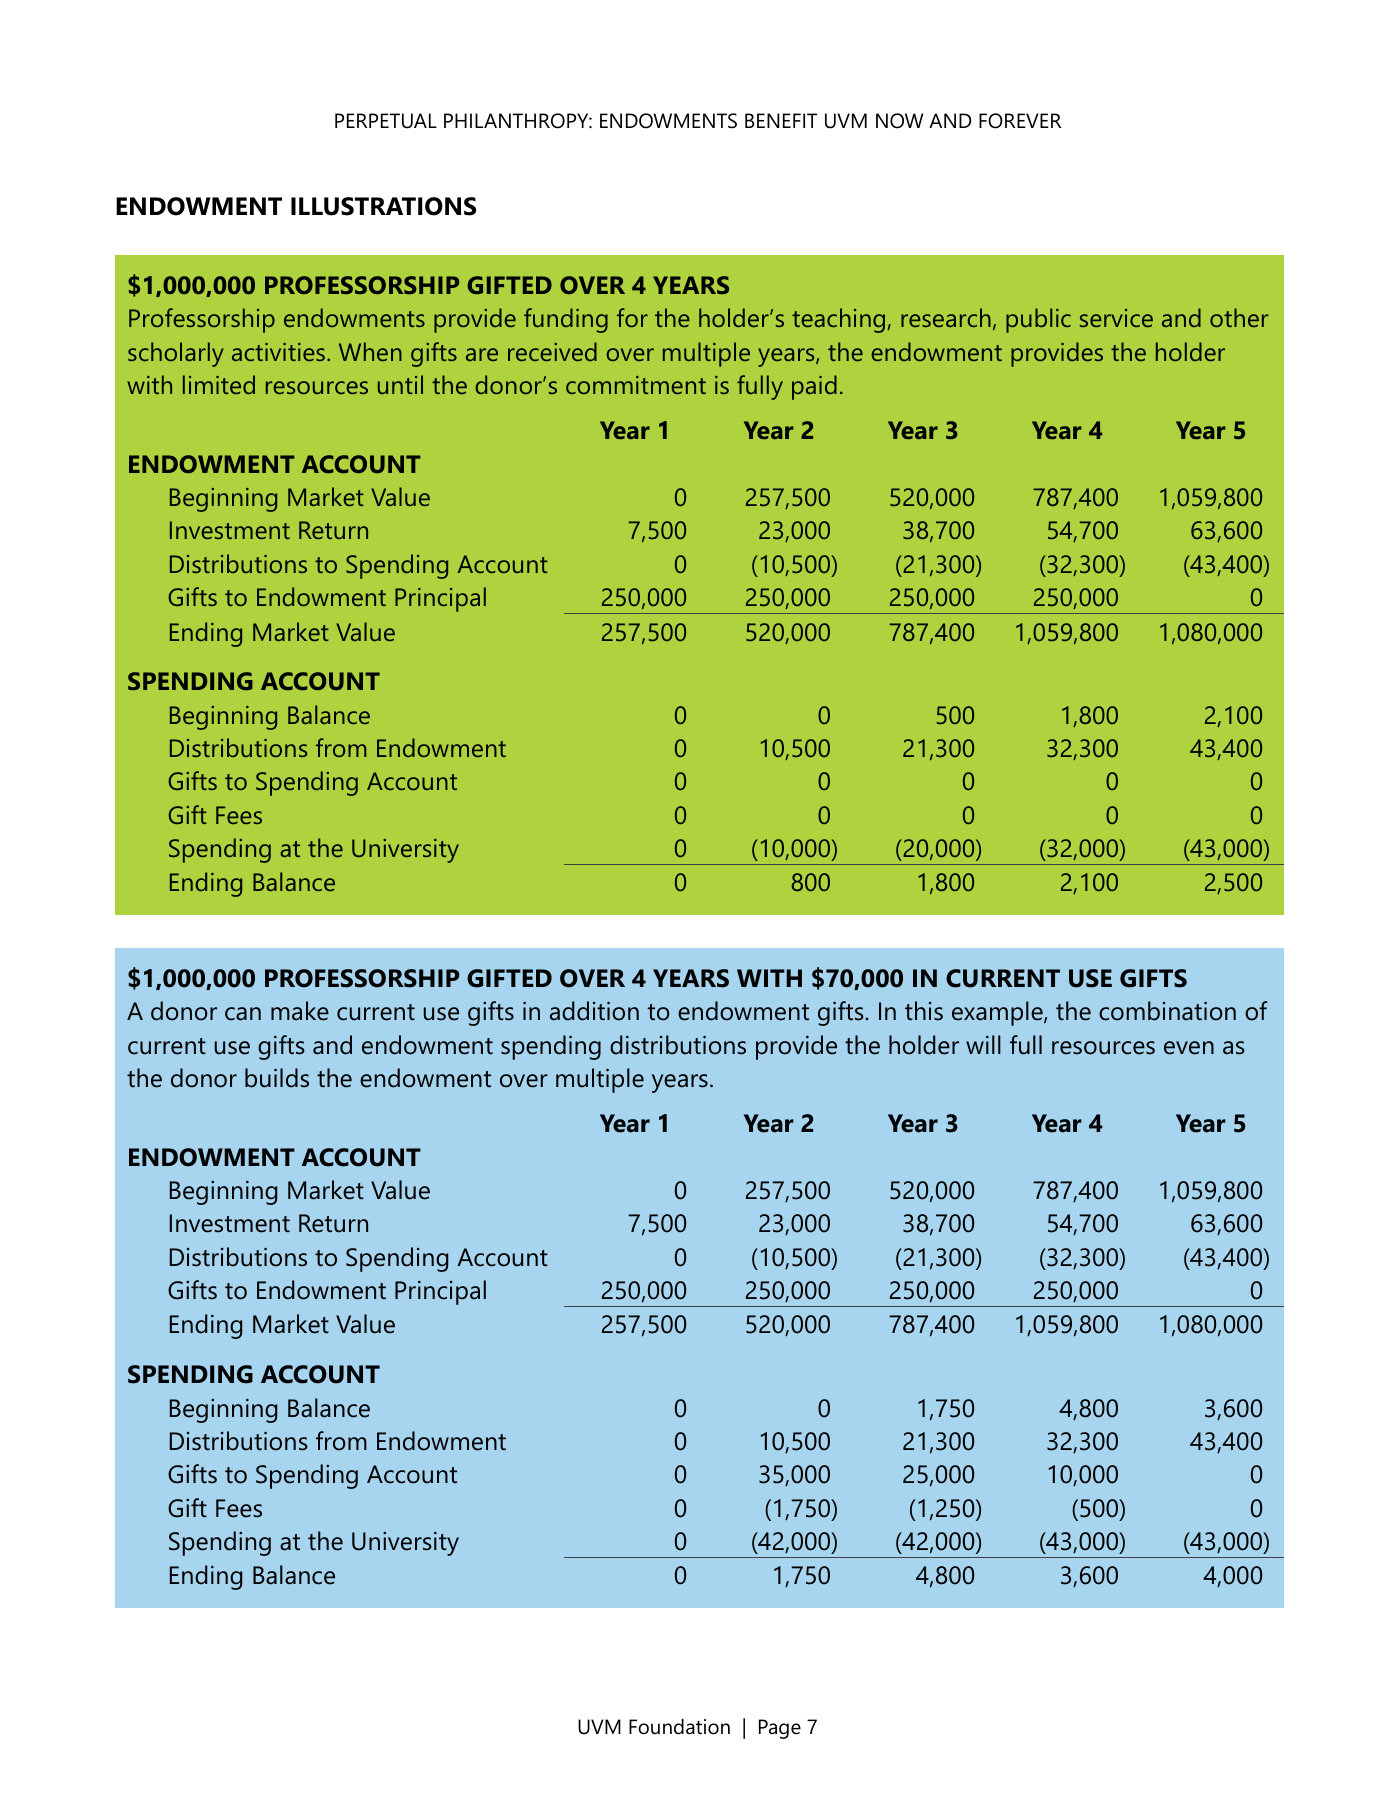 The width and height of the page is (1395, 1805). What do you see at coordinates (594, 1011) in the page?
I see `addition` at bounding box center [594, 1011].
